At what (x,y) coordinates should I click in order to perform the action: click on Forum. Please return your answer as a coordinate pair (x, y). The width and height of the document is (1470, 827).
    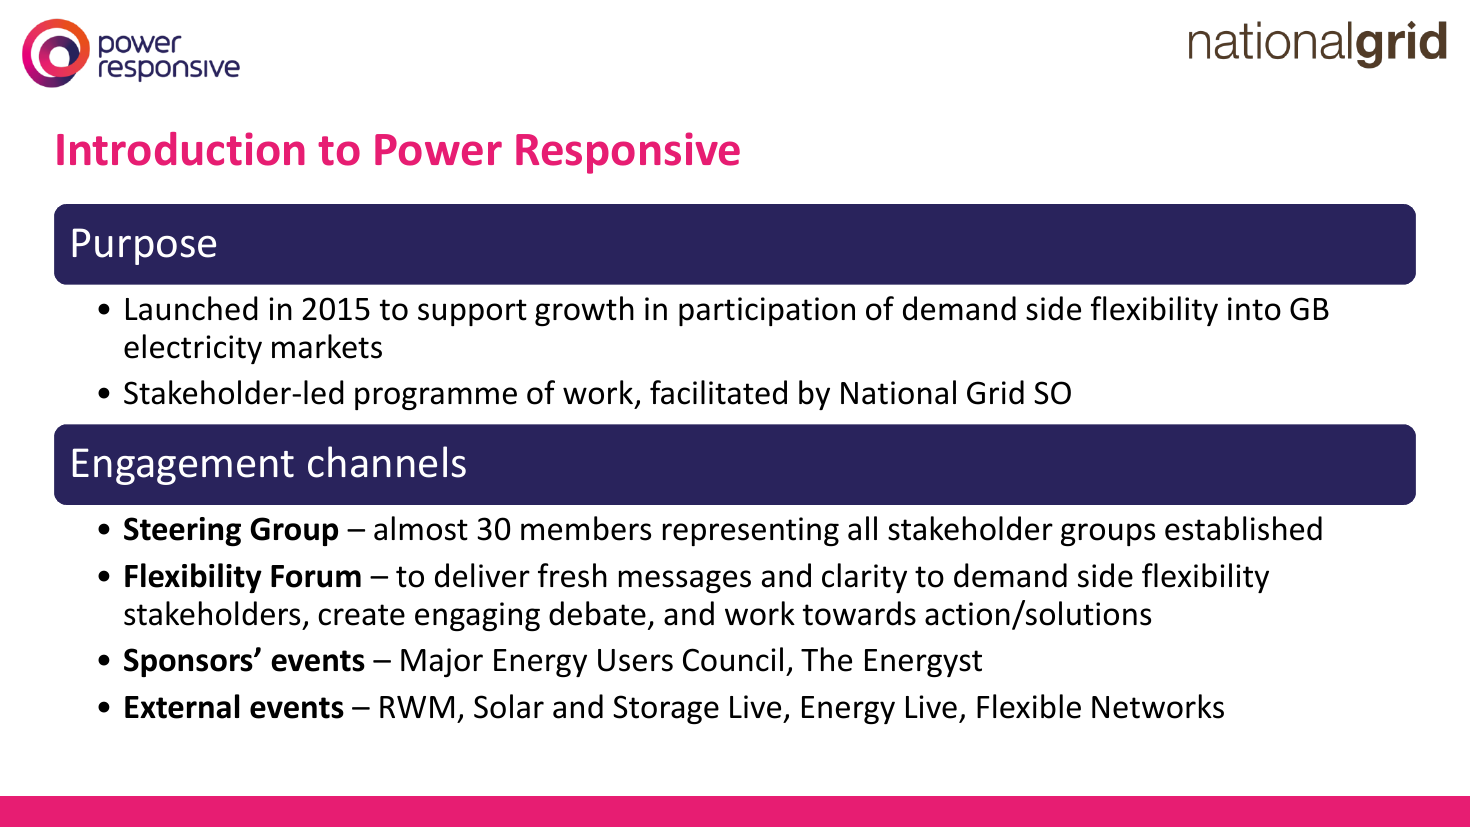
    Looking at the image, I should click on (316, 576).
